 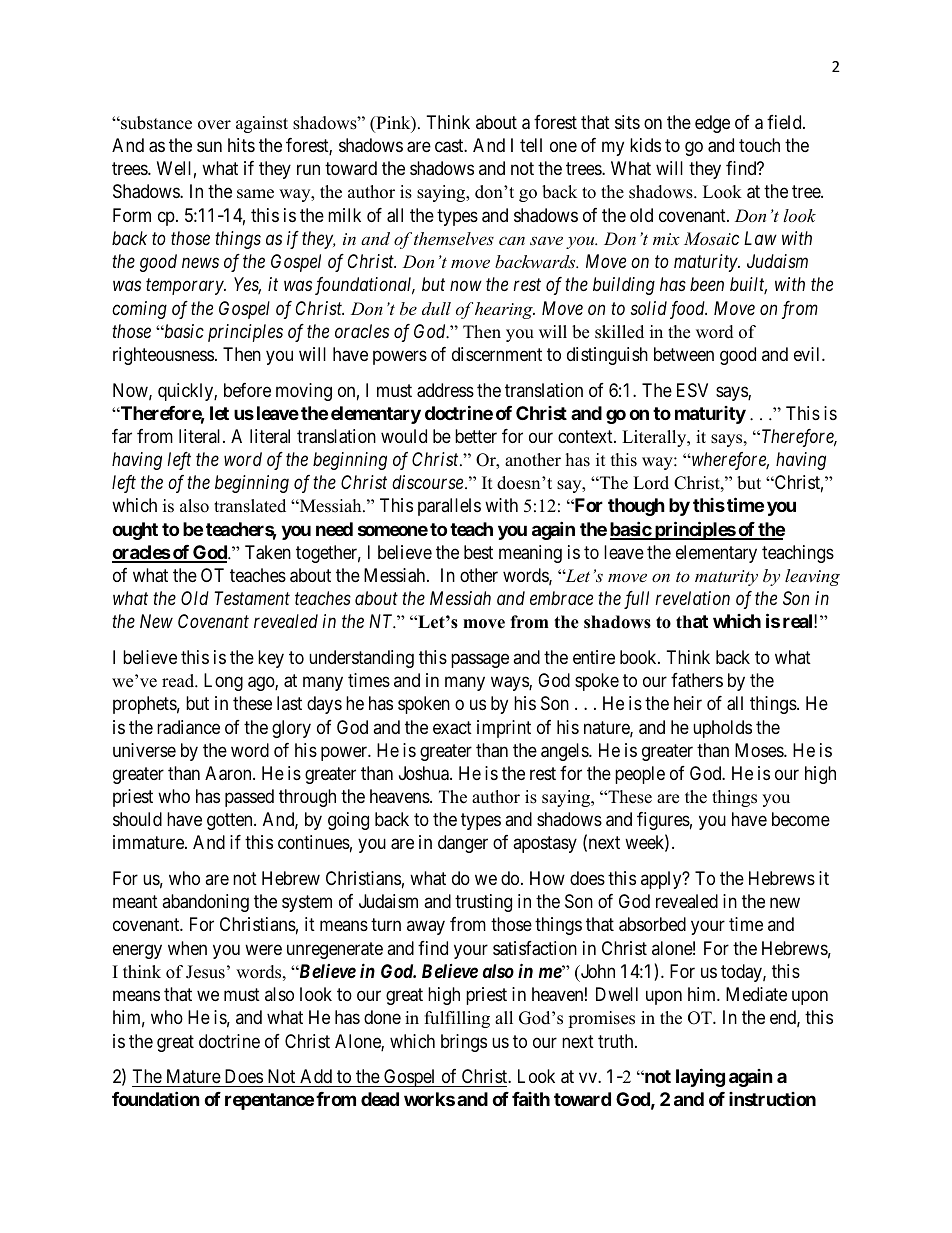 I want to click on brings, so click(x=464, y=1043).
